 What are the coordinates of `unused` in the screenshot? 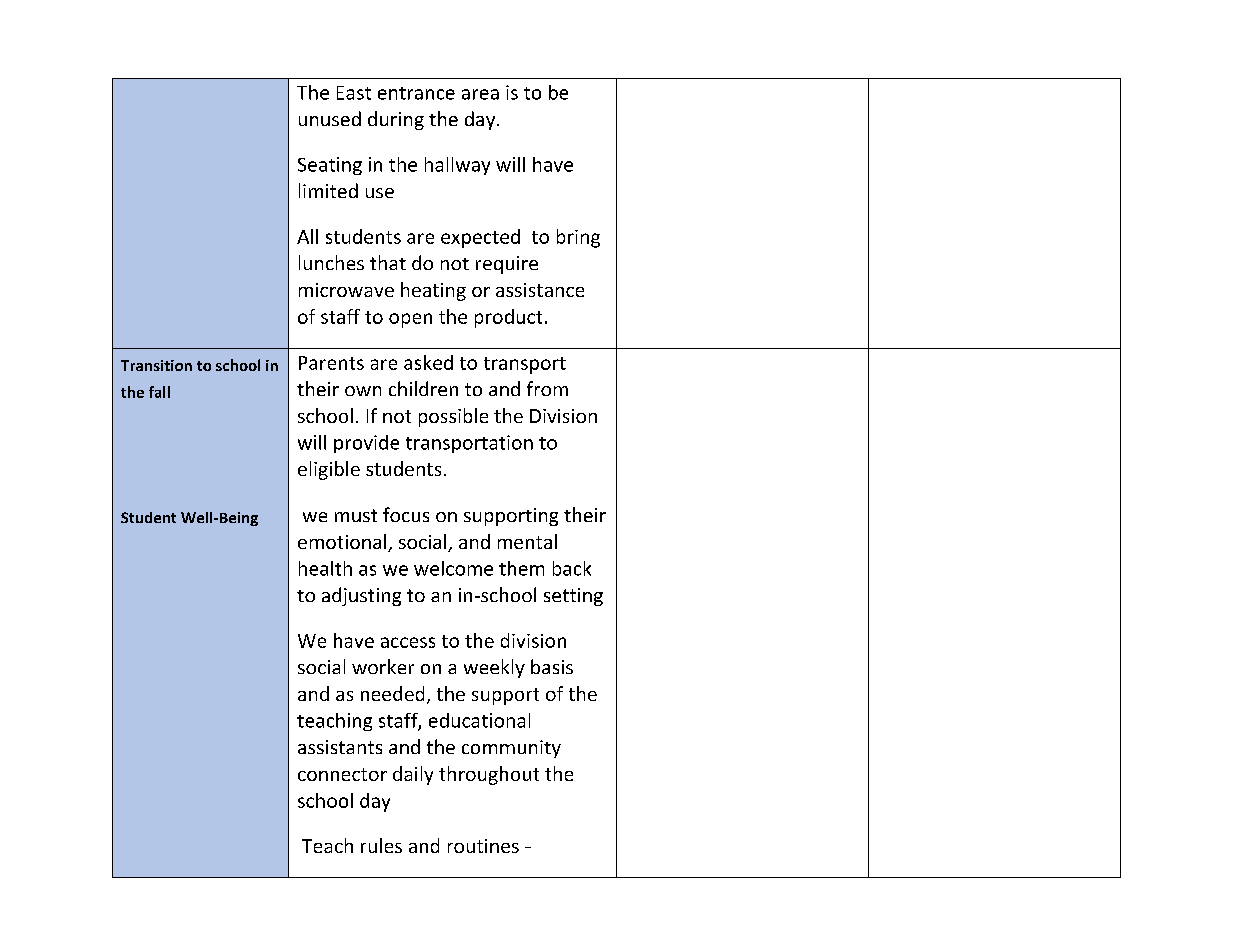 It's located at (330, 118).
